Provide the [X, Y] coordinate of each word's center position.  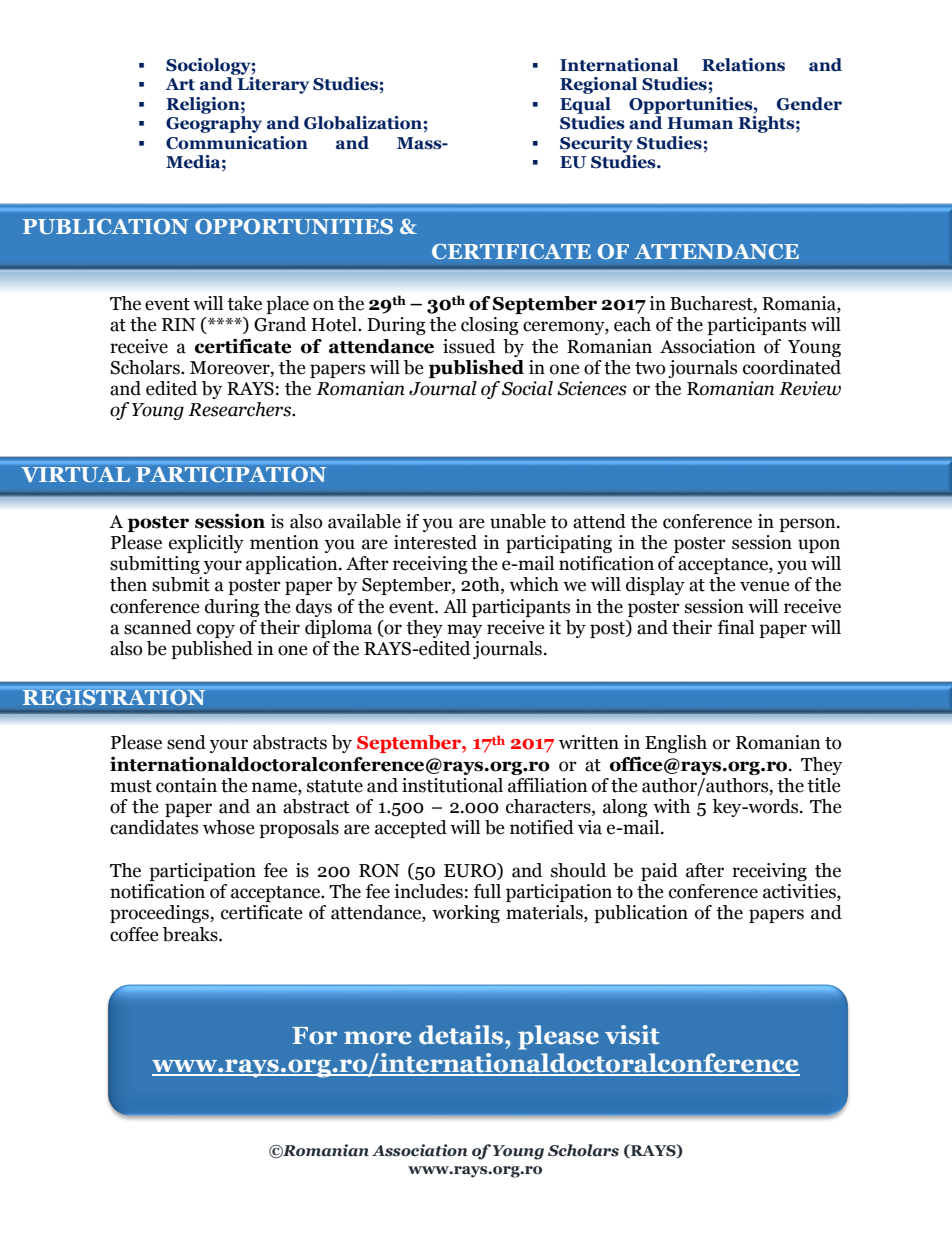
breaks [191, 934]
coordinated [792, 367]
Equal [585, 105]
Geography [214, 124]
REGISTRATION [114, 696]
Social [527, 388]
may [464, 631]
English [676, 744]
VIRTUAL [75, 474]
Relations [743, 65]
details [462, 1035]
